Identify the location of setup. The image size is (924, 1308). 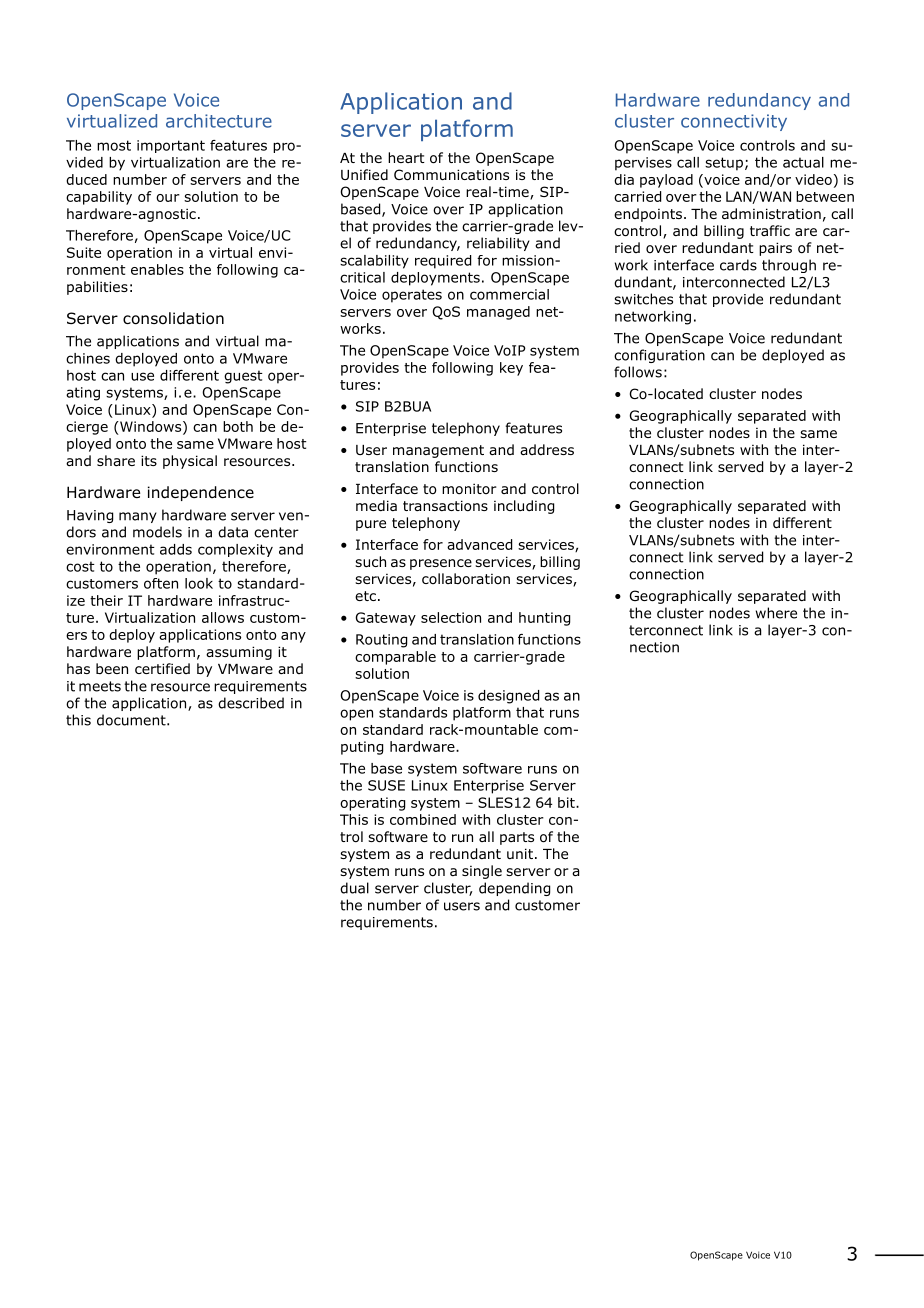
(724, 164).
